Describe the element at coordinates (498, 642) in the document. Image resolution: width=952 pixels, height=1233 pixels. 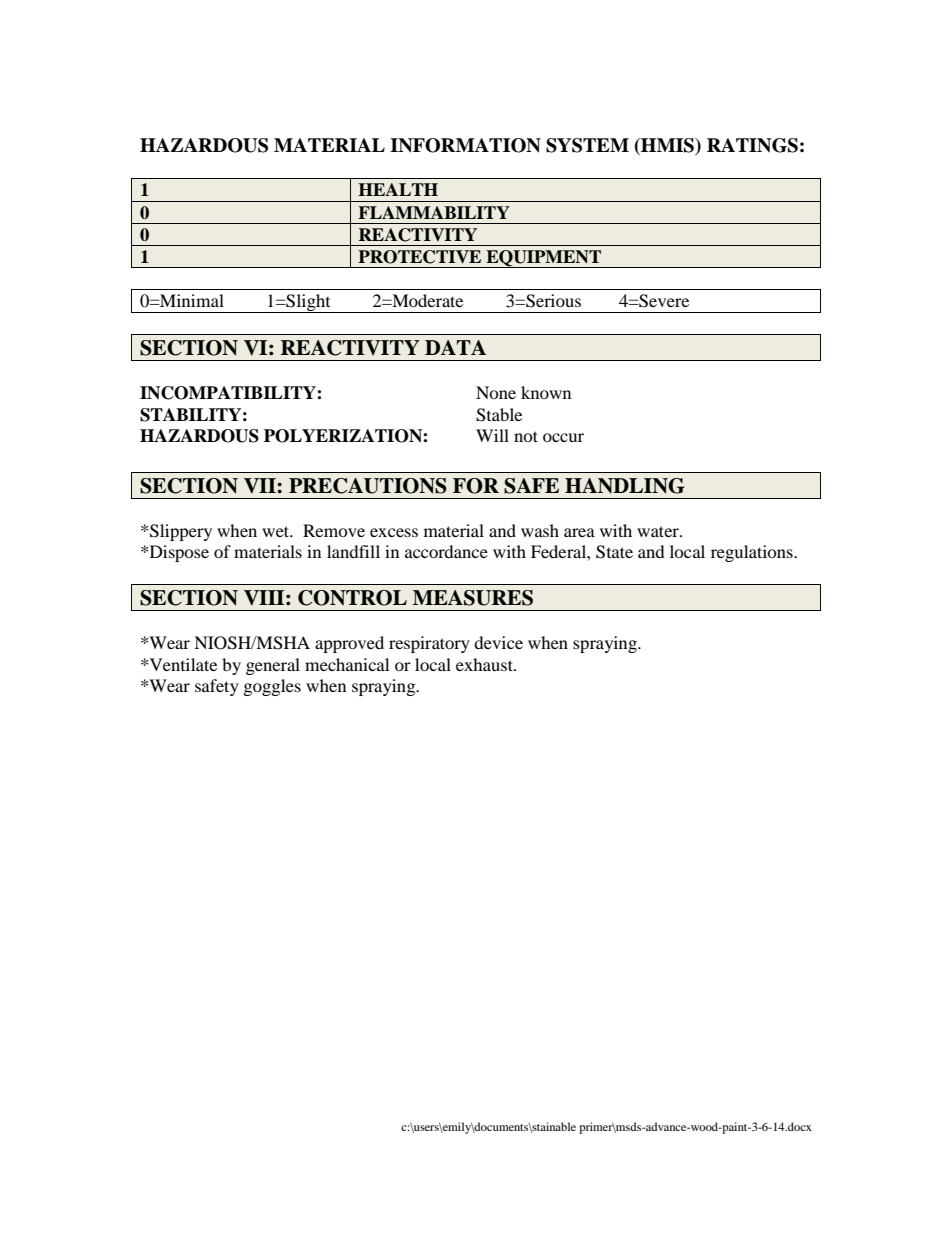
I see `device` at that location.
